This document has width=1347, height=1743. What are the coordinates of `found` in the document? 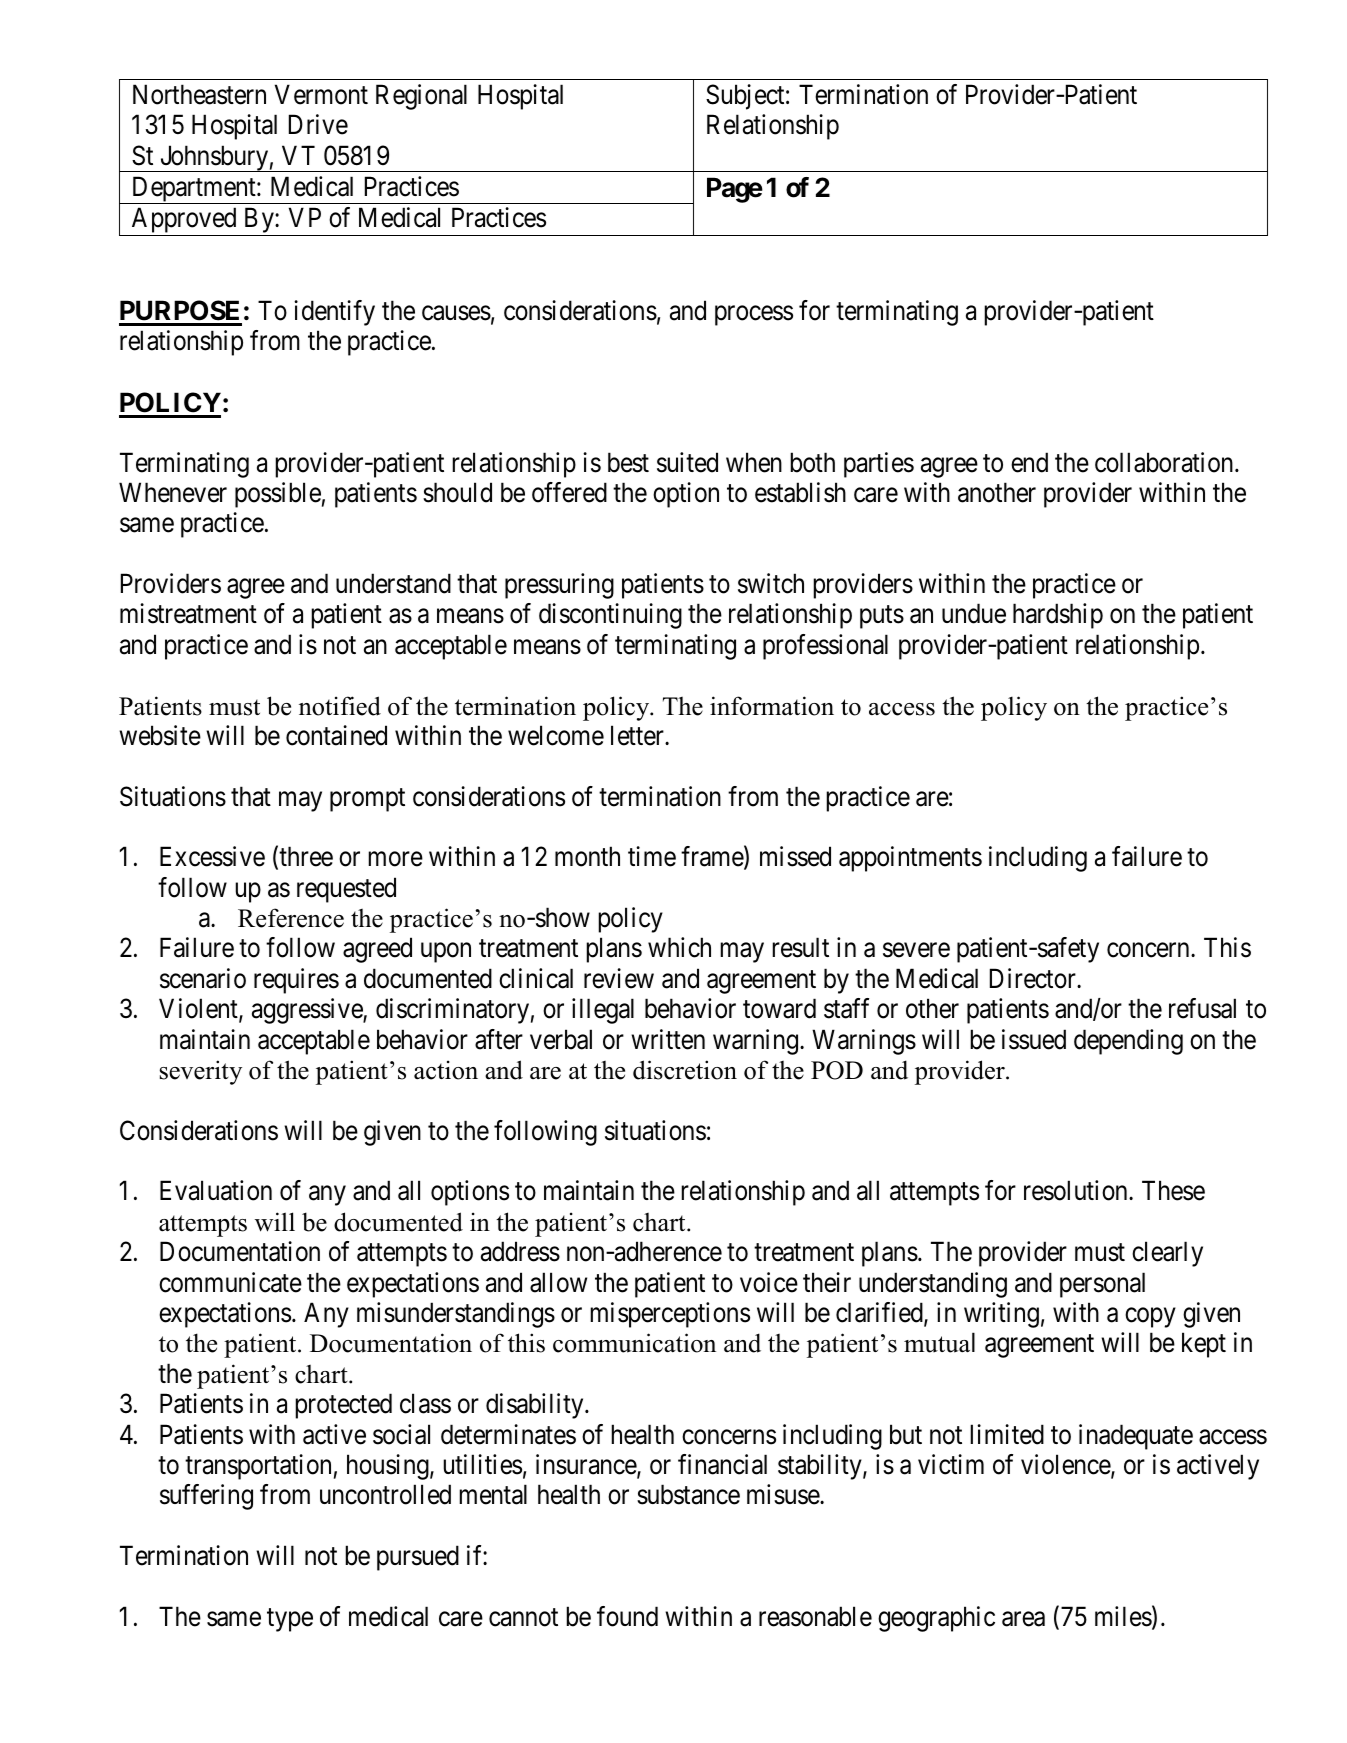 It's located at (627, 1616).
